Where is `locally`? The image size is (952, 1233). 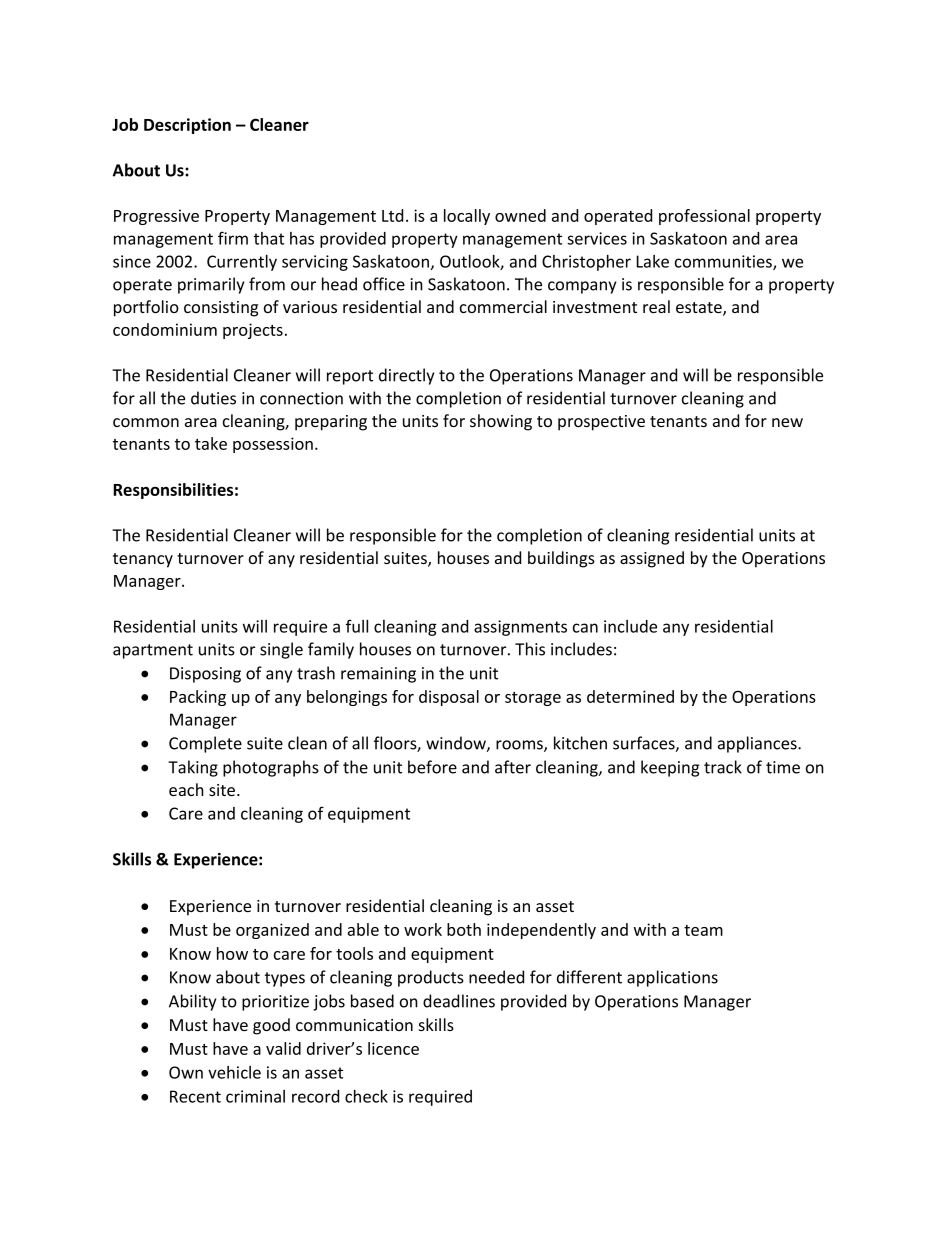 locally is located at coordinates (467, 217).
